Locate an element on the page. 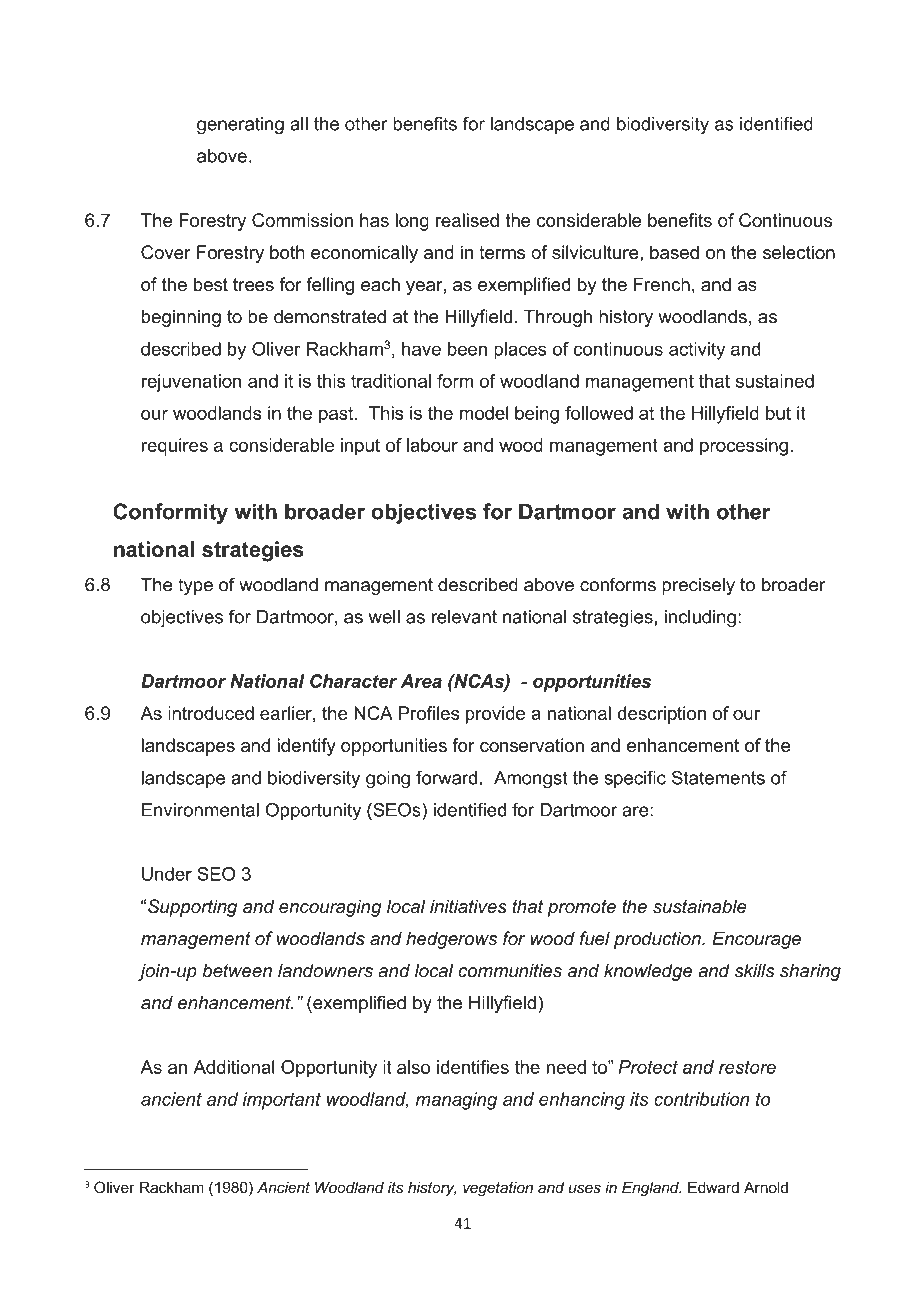  Supporting is located at coordinates (192, 908).
